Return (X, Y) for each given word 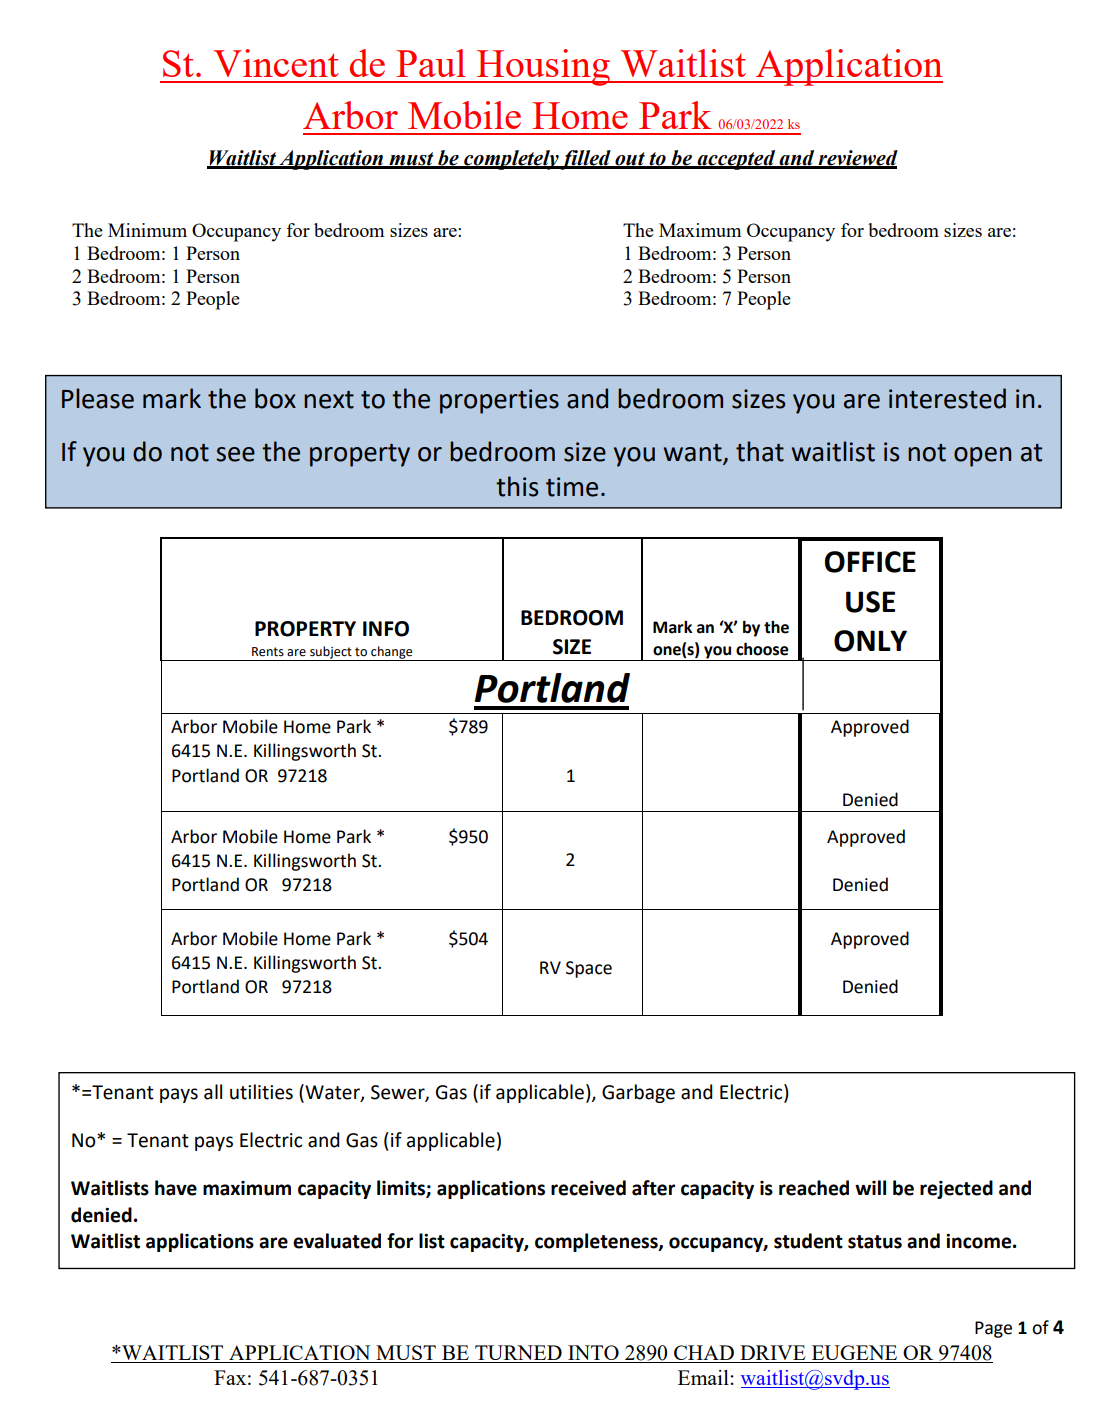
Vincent (276, 63)
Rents (268, 652)
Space (589, 969)
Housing (544, 67)
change (392, 653)
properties (499, 401)
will (870, 1187)
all (213, 1092)
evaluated (337, 1241)
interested (947, 398)
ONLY (870, 641)
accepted (736, 160)
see (235, 454)
